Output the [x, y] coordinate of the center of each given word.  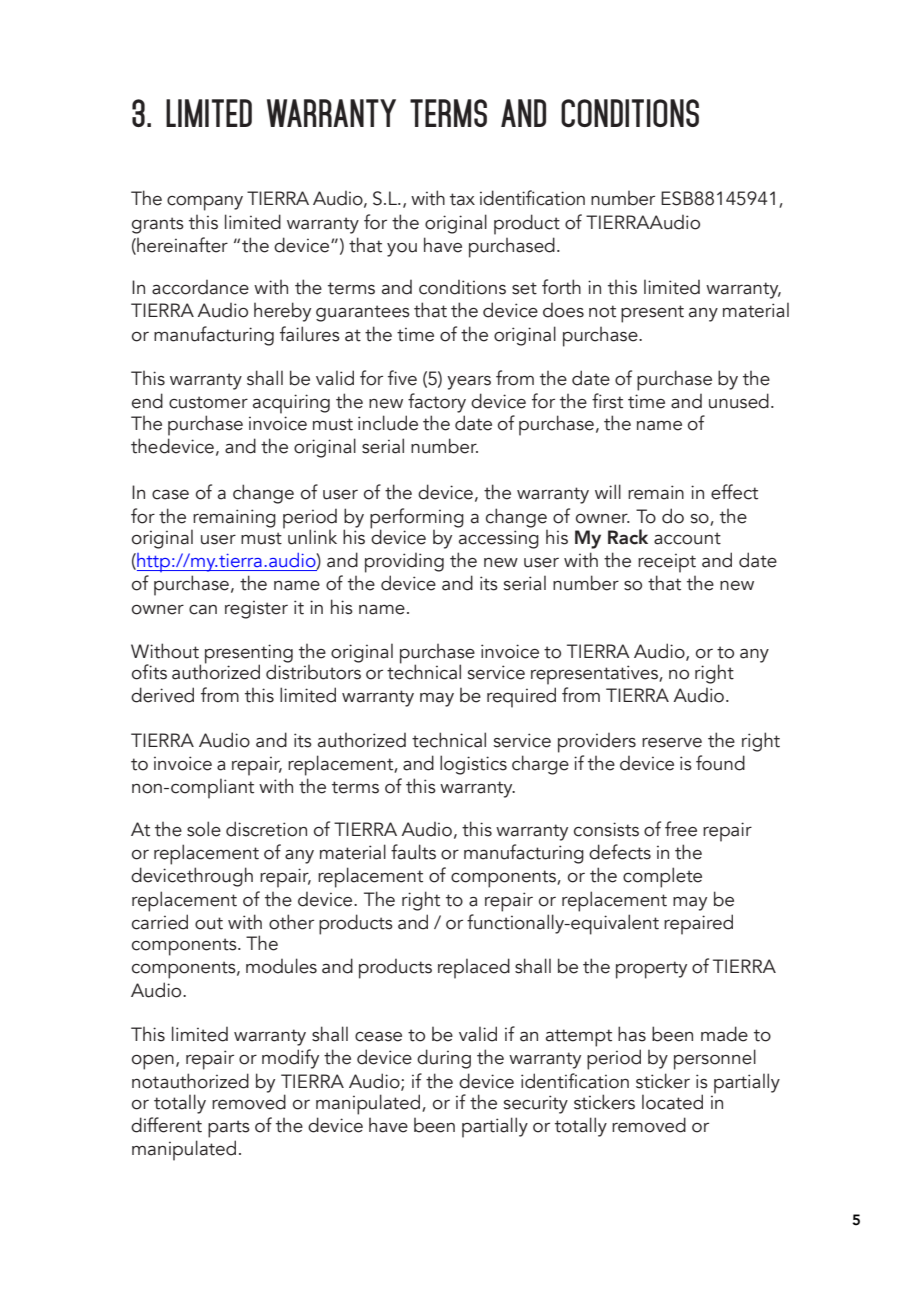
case [170, 495]
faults [413, 852]
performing [417, 519]
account [687, 538]
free [681, 829]
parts [229, 1129]
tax [462, 199]
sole [204, 829]
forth [561, 287]
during [444, 1059]
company [205, 203]
